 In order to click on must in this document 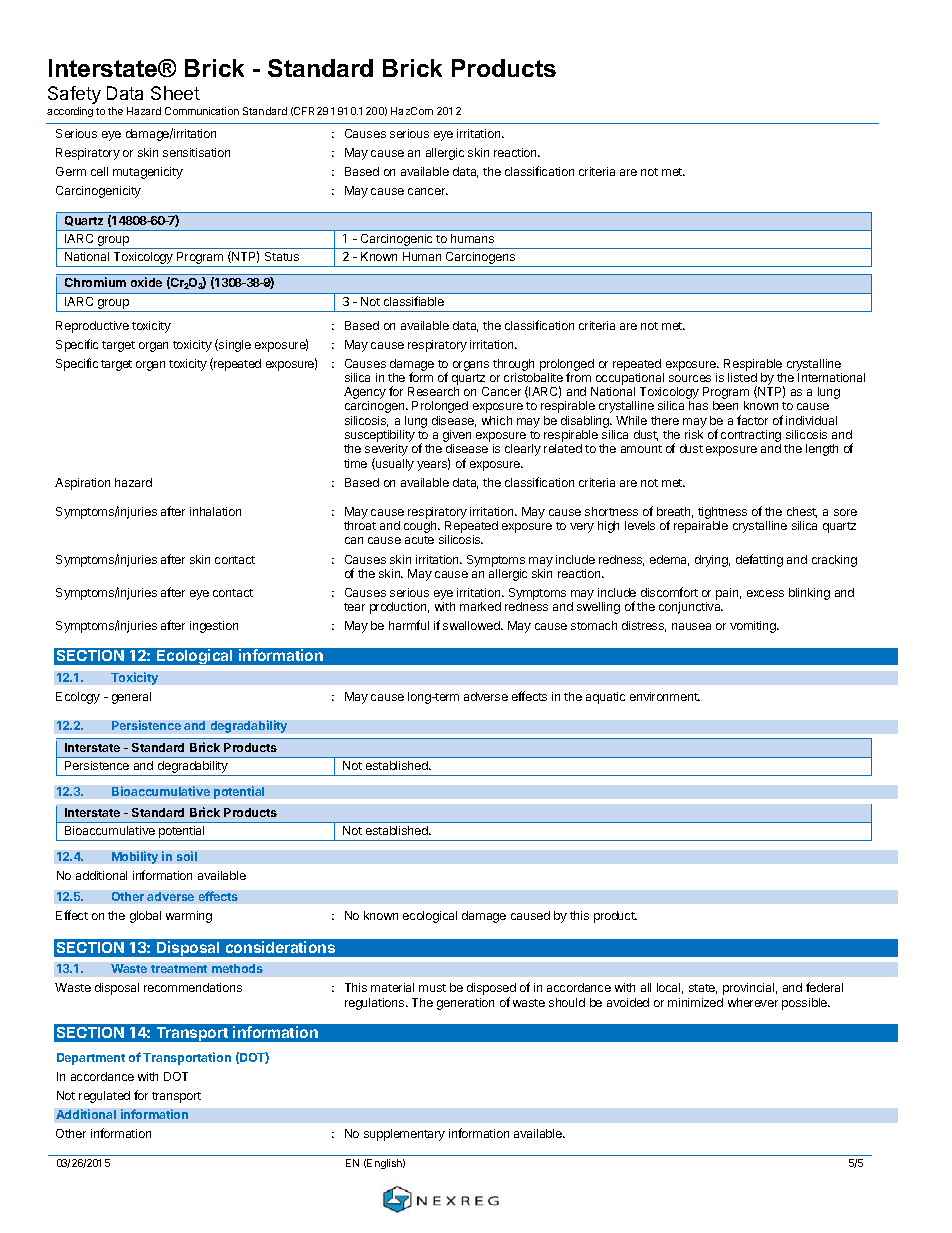, I will do `click(432, 988)`.
